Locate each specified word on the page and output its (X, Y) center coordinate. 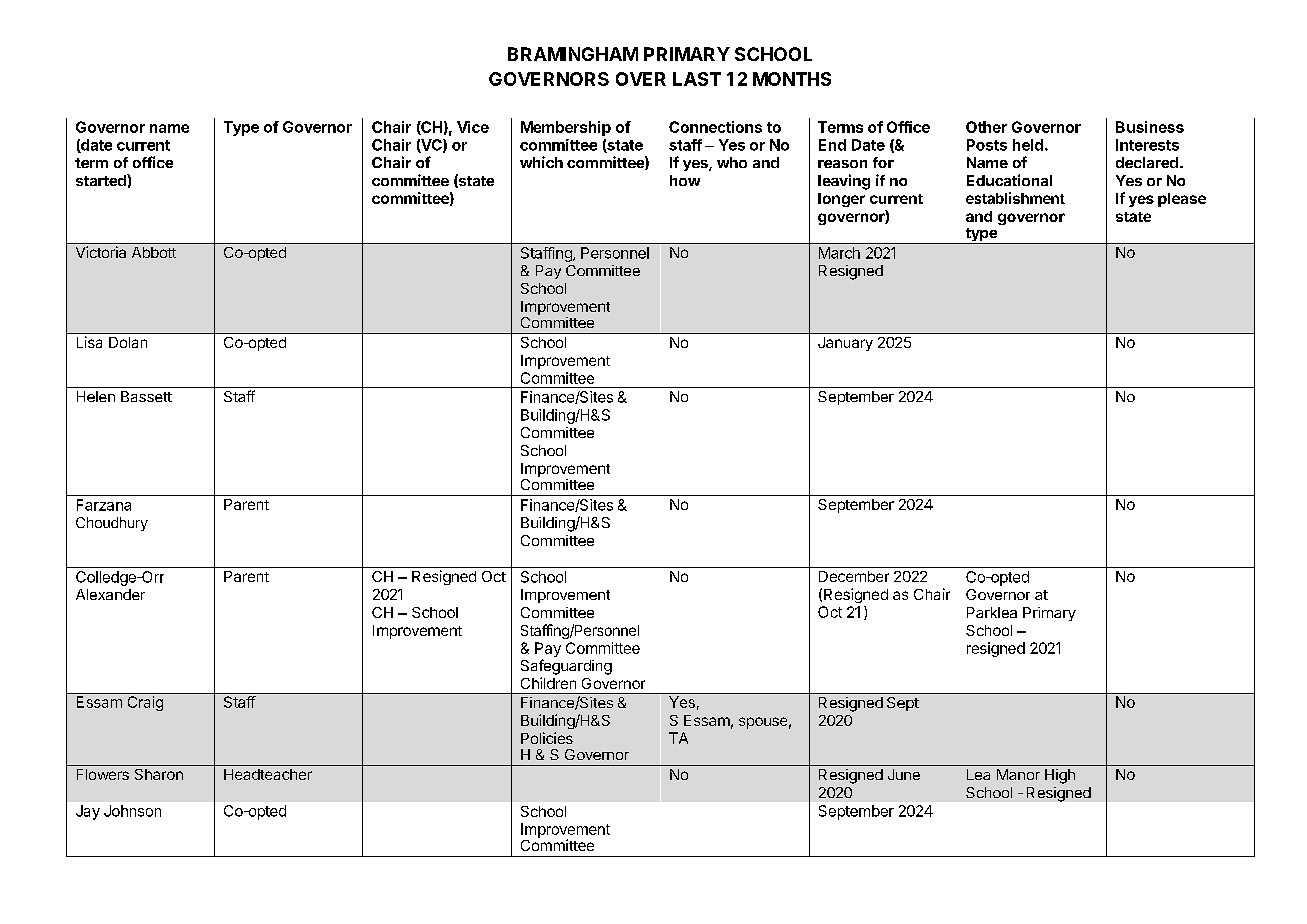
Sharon (159, 774)
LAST (697, 79)
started (102, 180)
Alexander (110, 594)
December (854, 576)
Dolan (128, 342)
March (839, 253)
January (845, 344)
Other (986, 127)
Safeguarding (566, 667)
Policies (547, 738)
